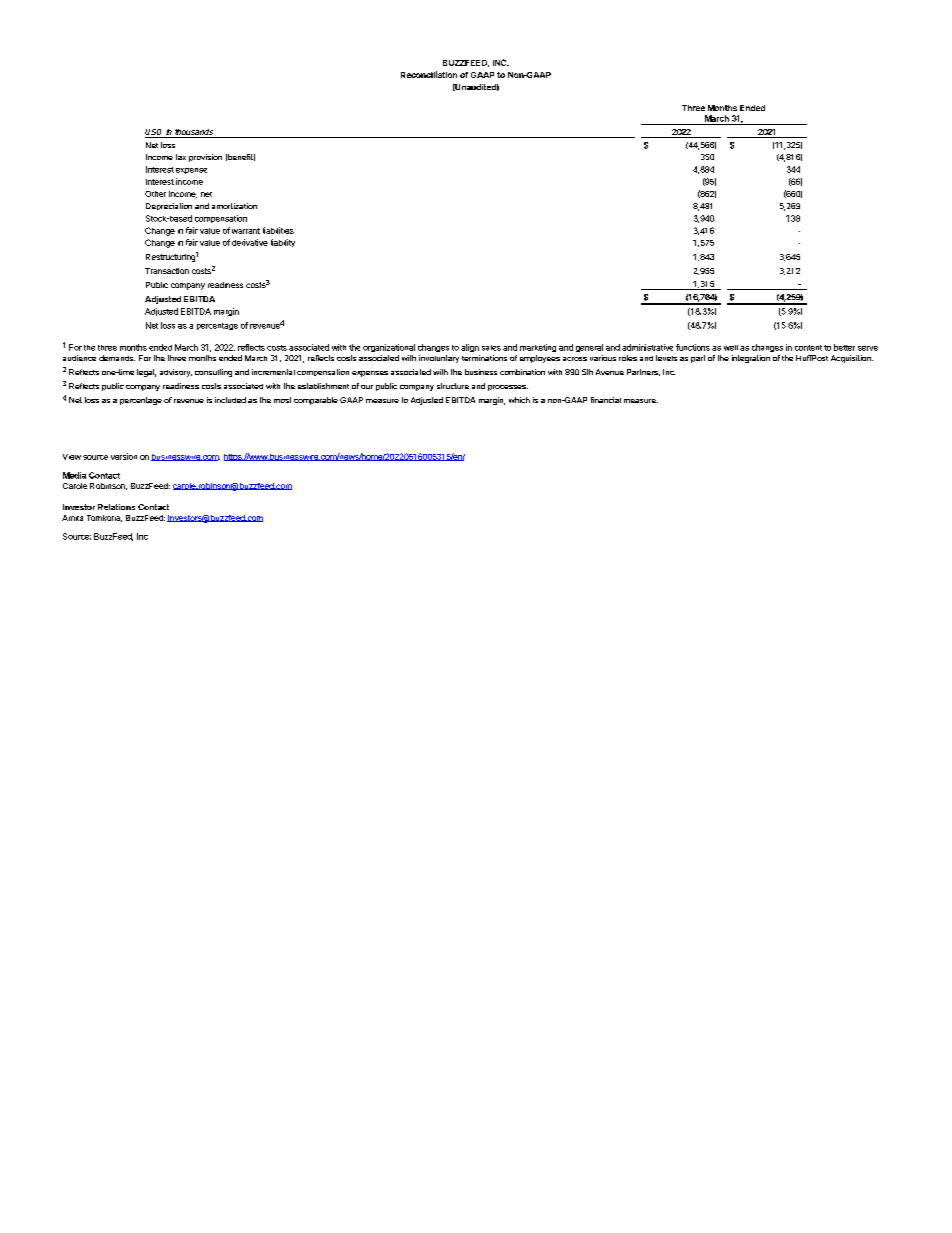 The width and height of the document is (952, 1233). I want to click on provision, so click(205, 158).
